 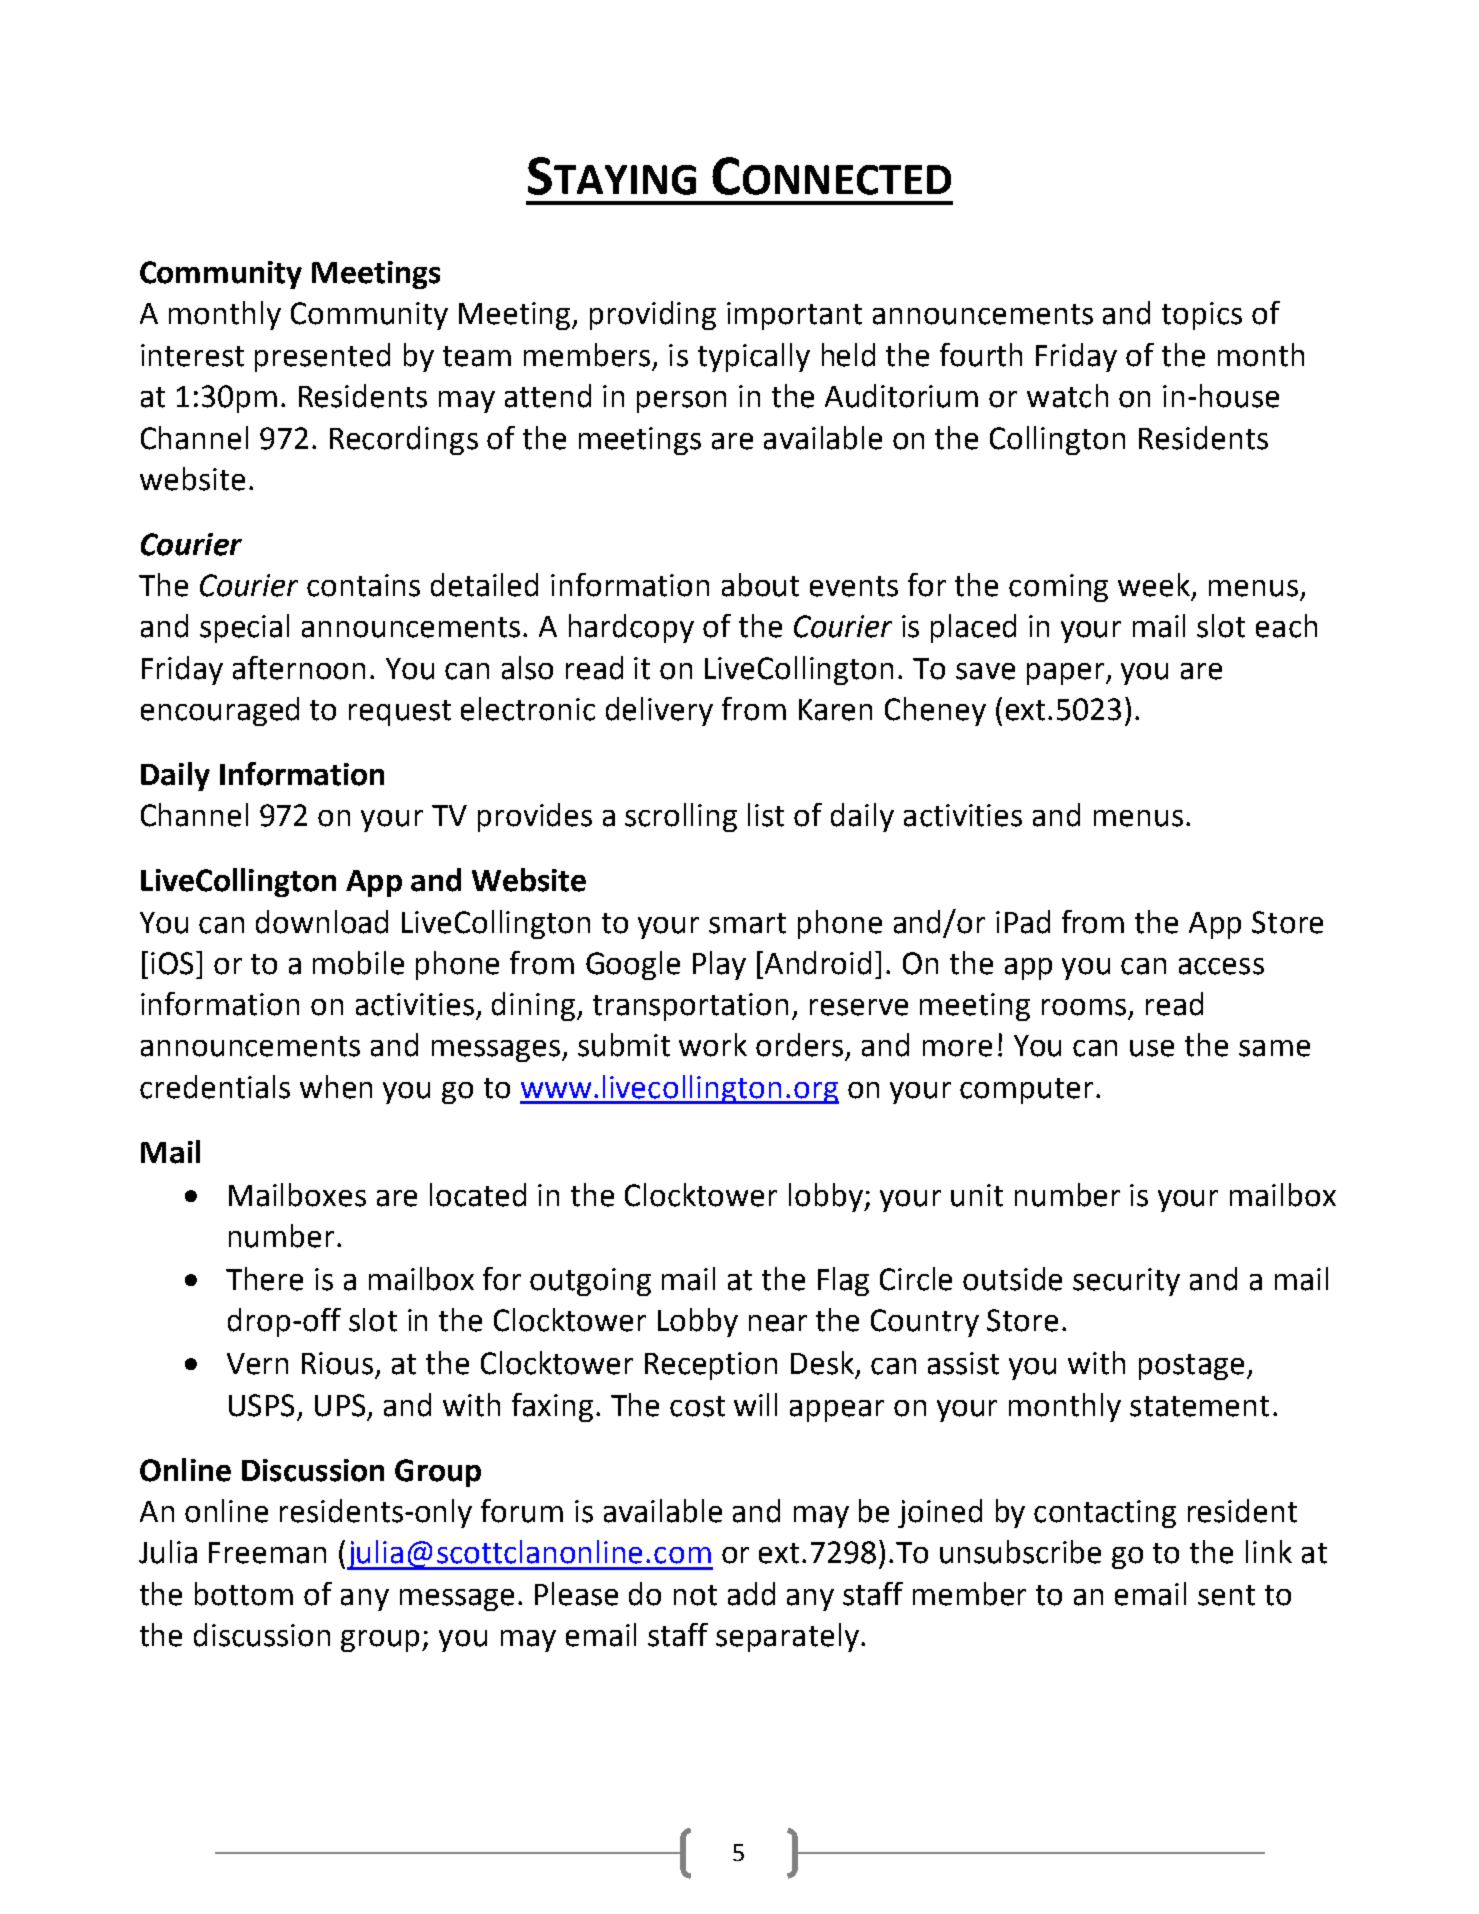 What do you see at coordinates (1202, 316) in the document?
I see `topics` at bounding box center [1202, 316].
